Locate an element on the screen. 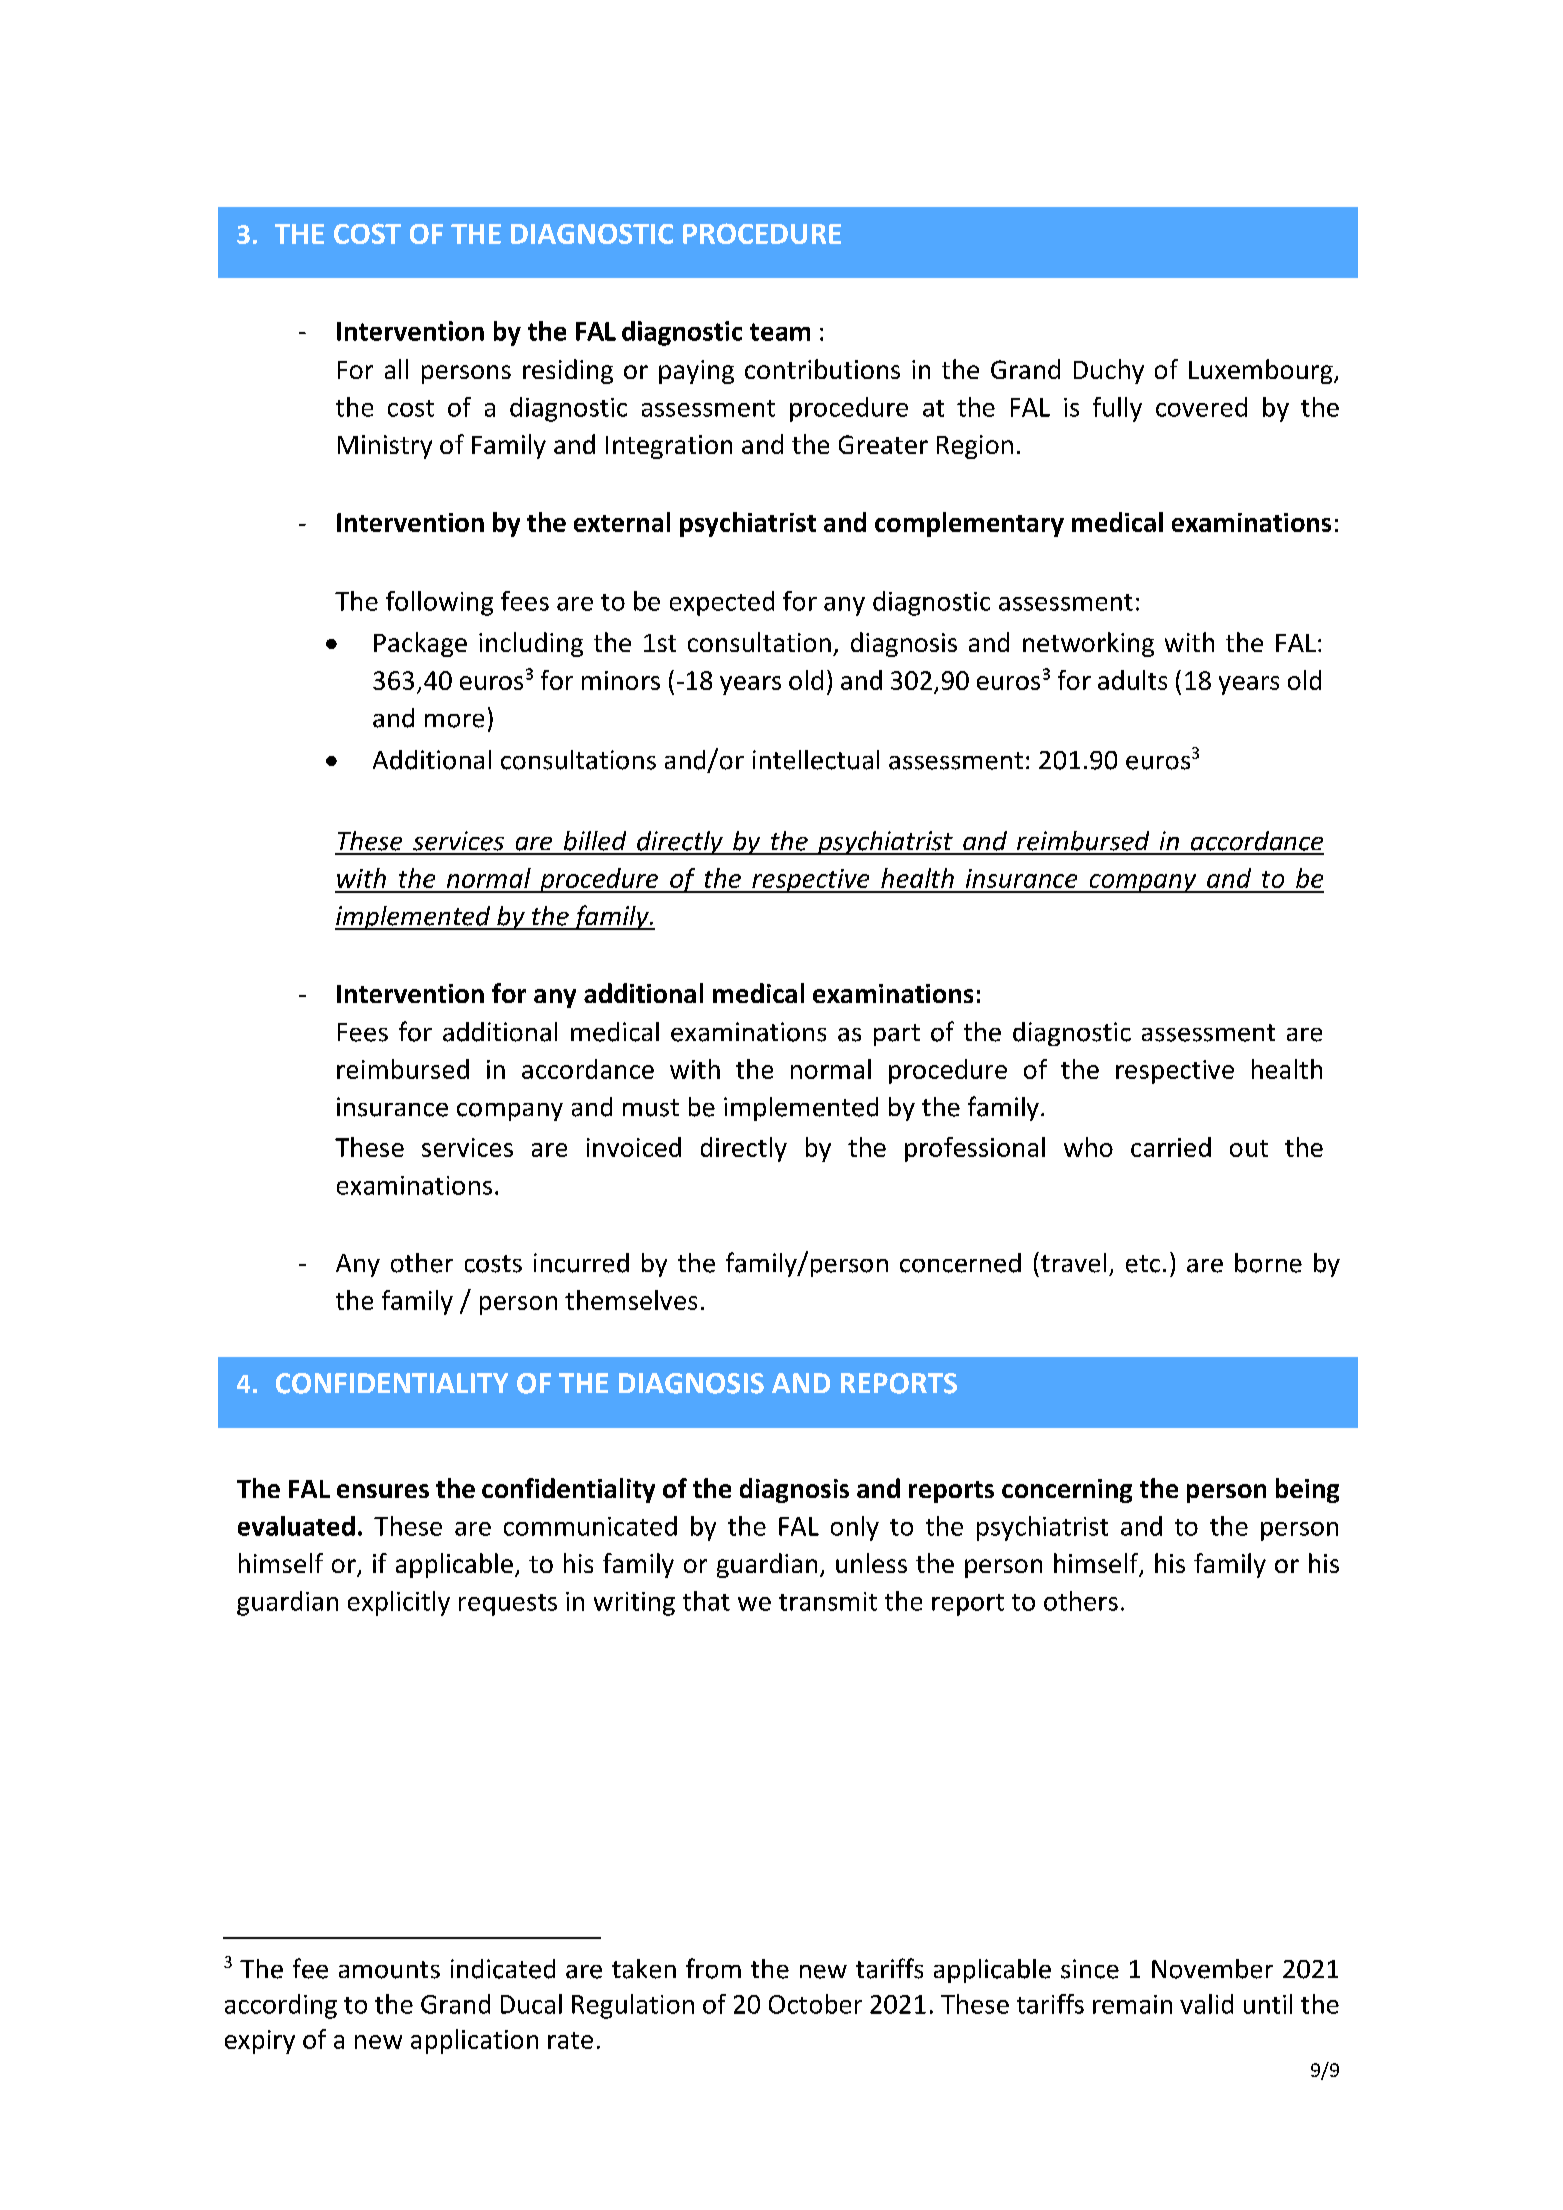 The width and height of the screenshot is (1563, 2210). intellectual is located at coordinates (816, 760).
